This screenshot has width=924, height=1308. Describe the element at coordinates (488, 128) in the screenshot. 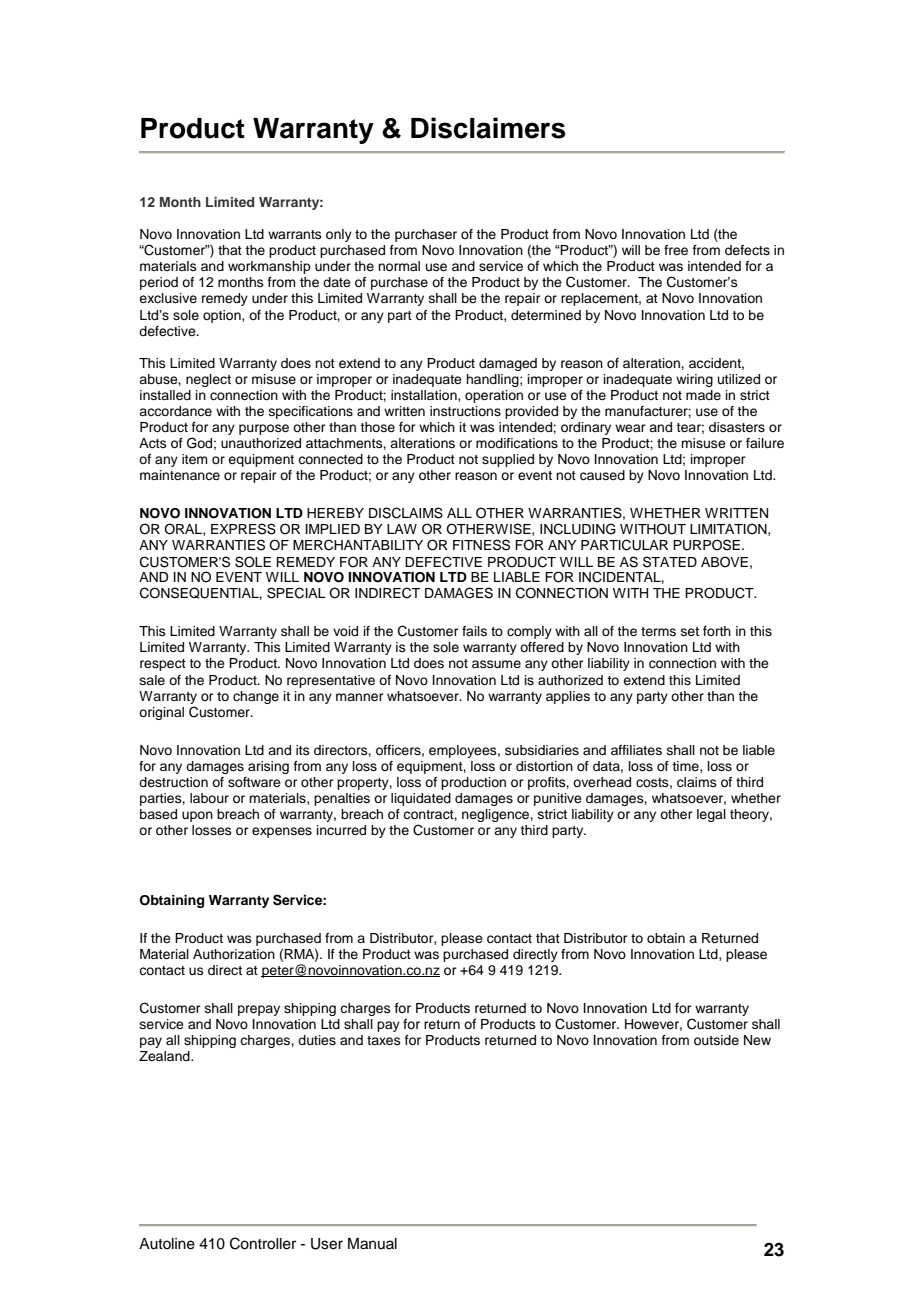

I see `Disclaimers` at that location.
